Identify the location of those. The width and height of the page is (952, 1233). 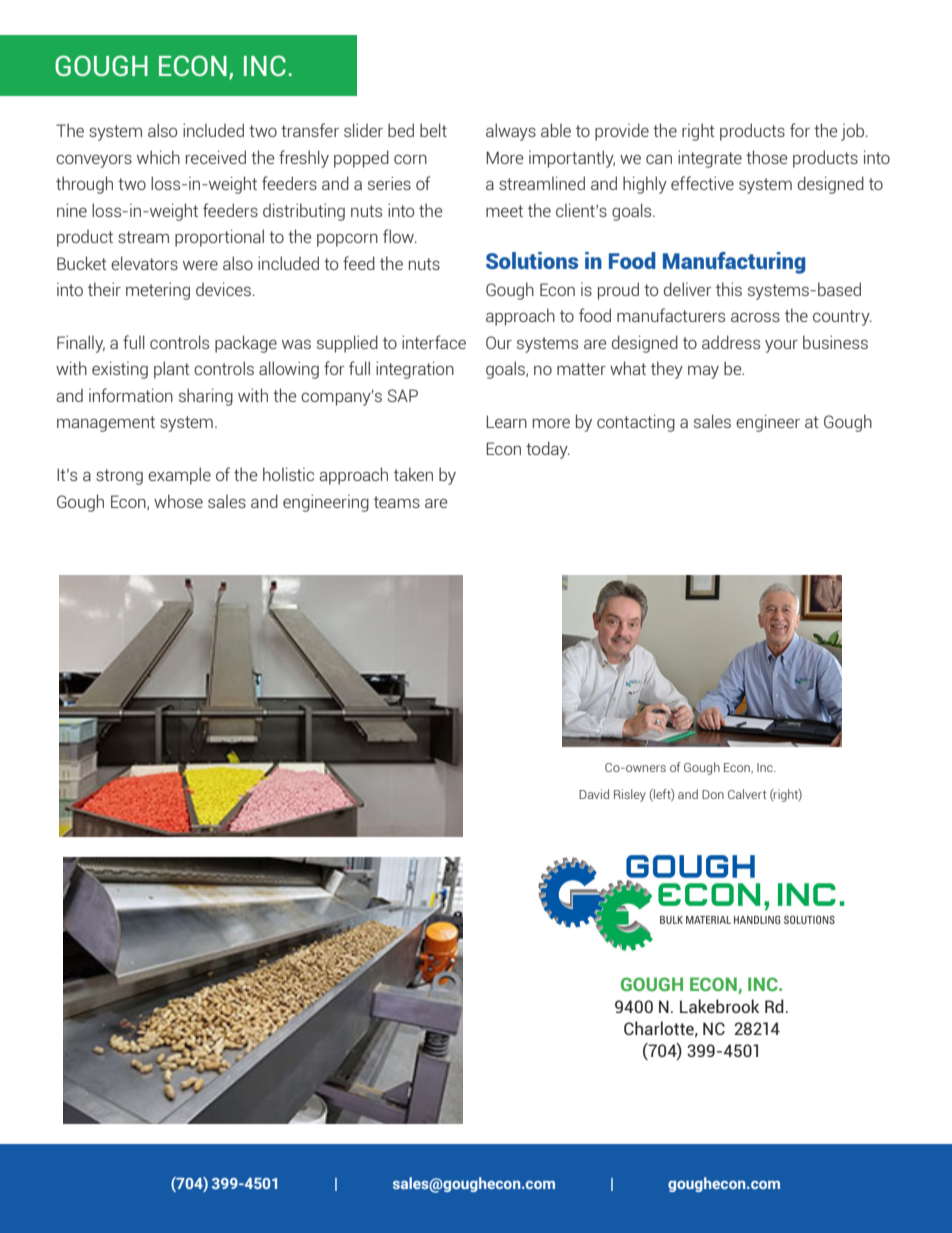
(766, 157).
